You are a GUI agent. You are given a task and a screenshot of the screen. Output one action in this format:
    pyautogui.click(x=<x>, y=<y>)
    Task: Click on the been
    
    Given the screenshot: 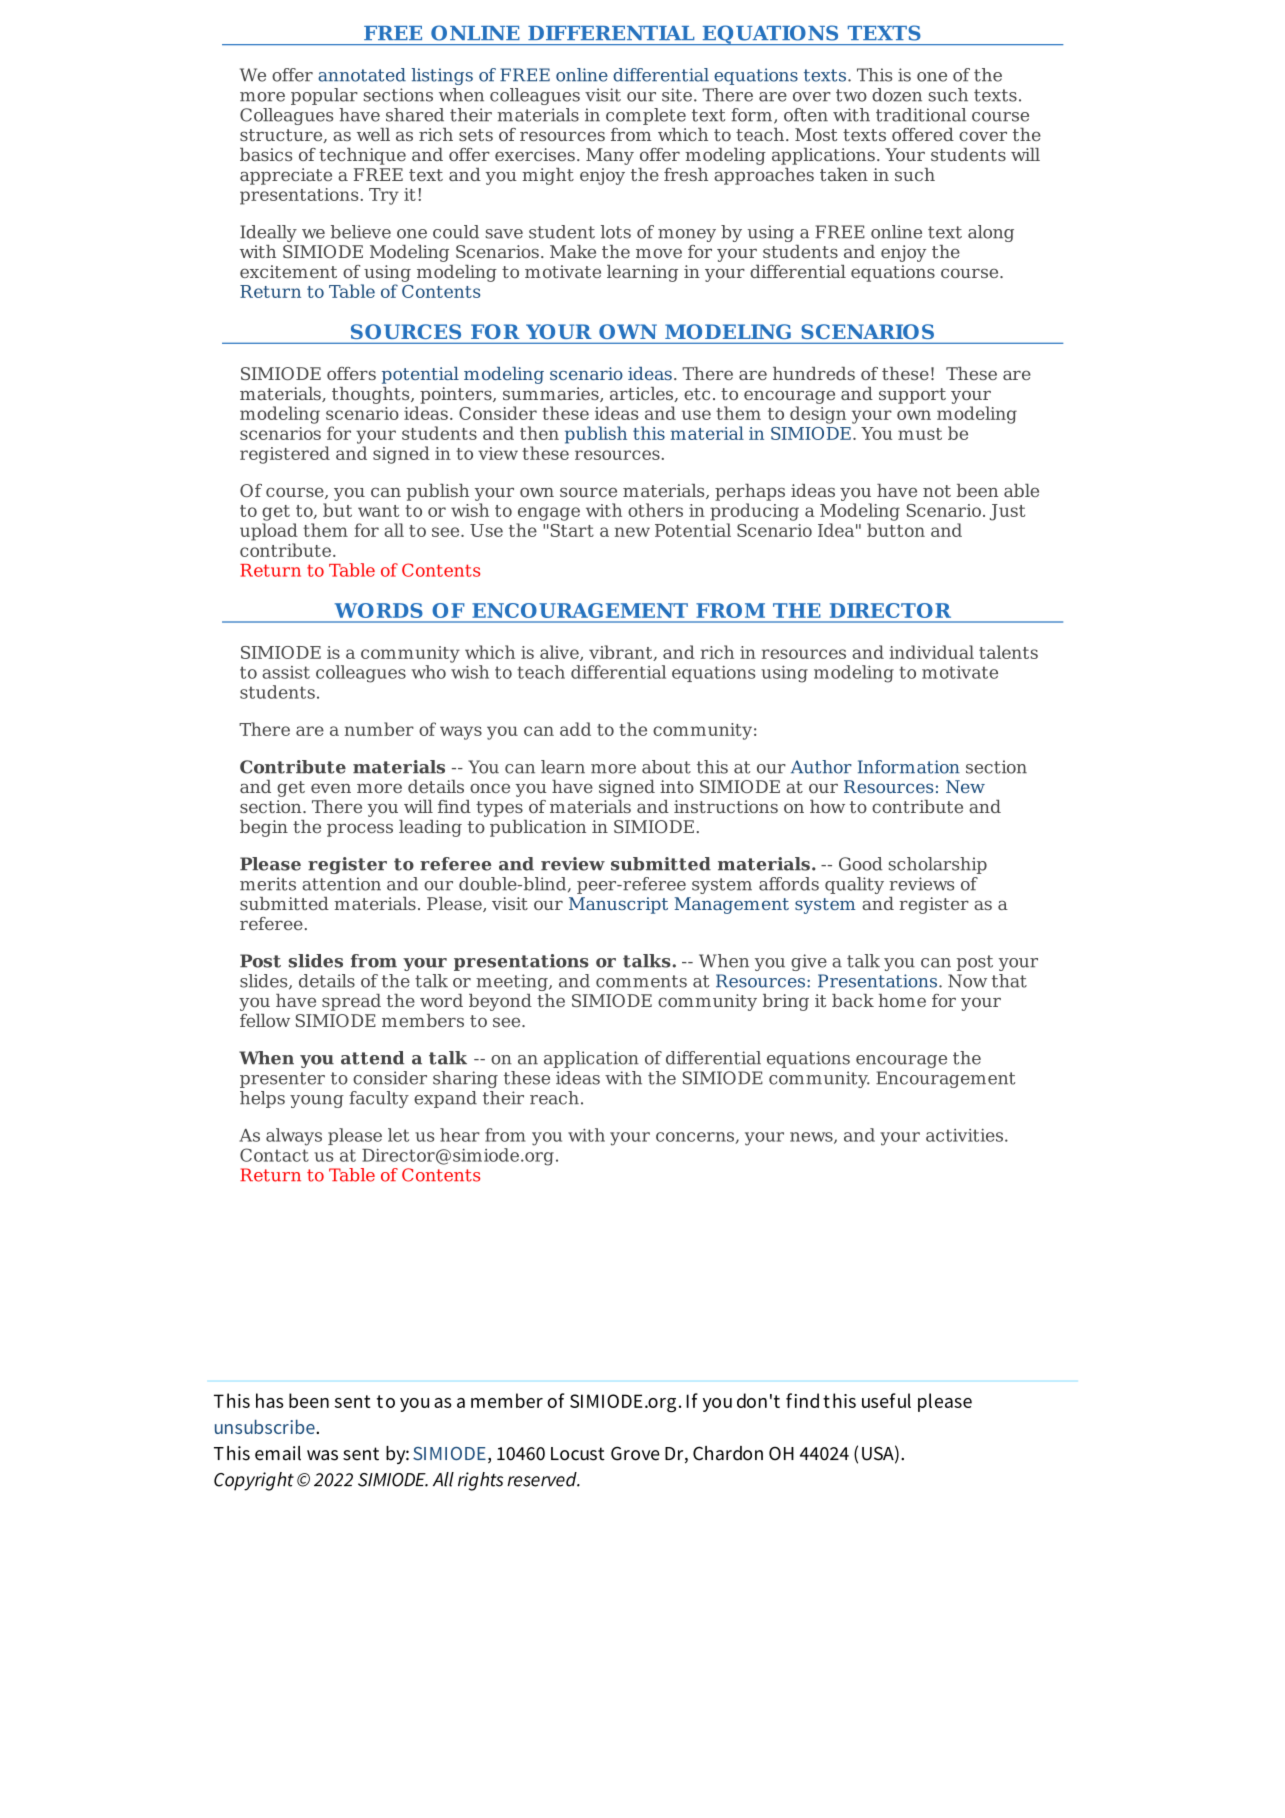 What is the action you would take?
    pyautogui.click(x=977, y=490)
